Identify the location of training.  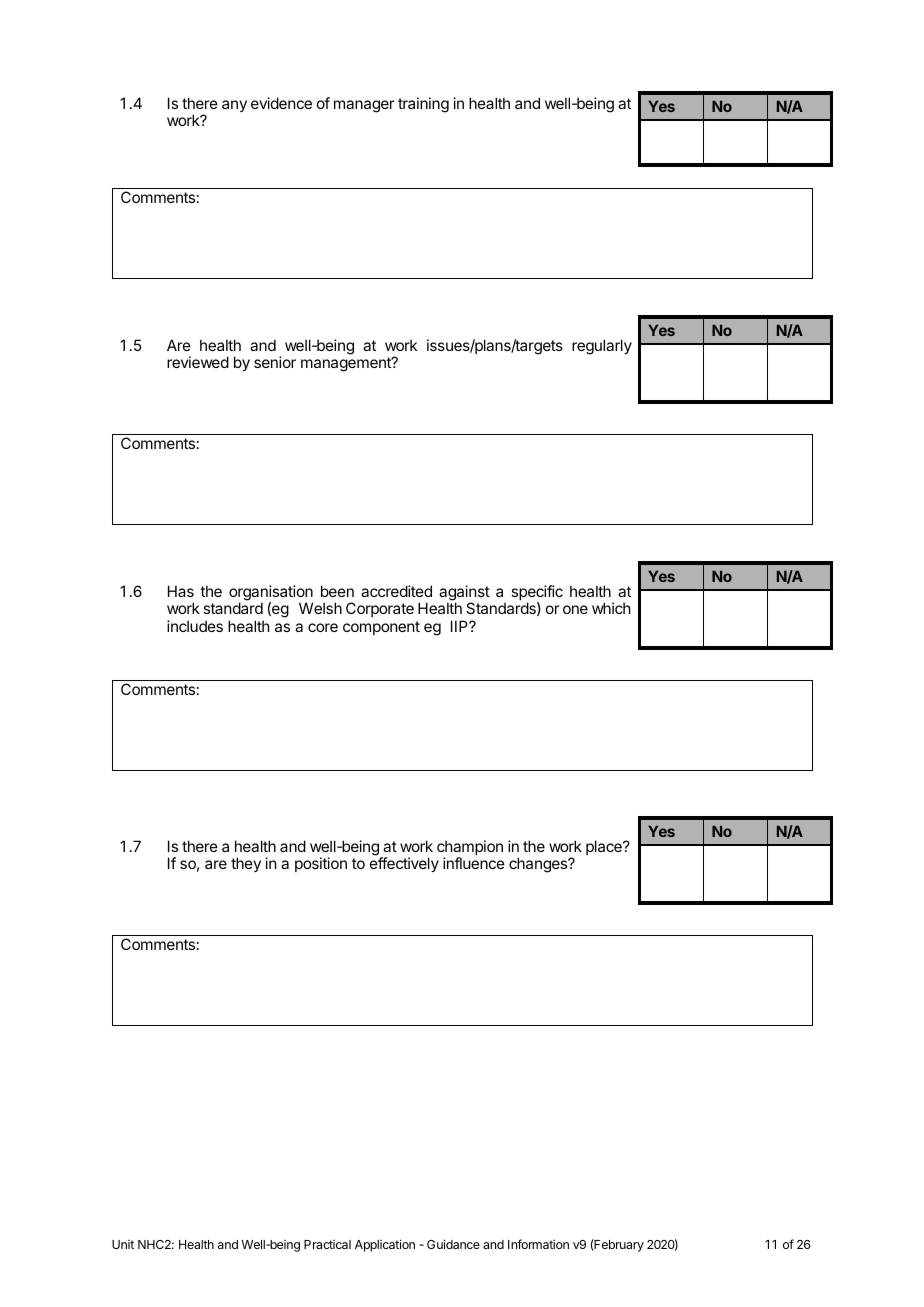
(423, 105).
